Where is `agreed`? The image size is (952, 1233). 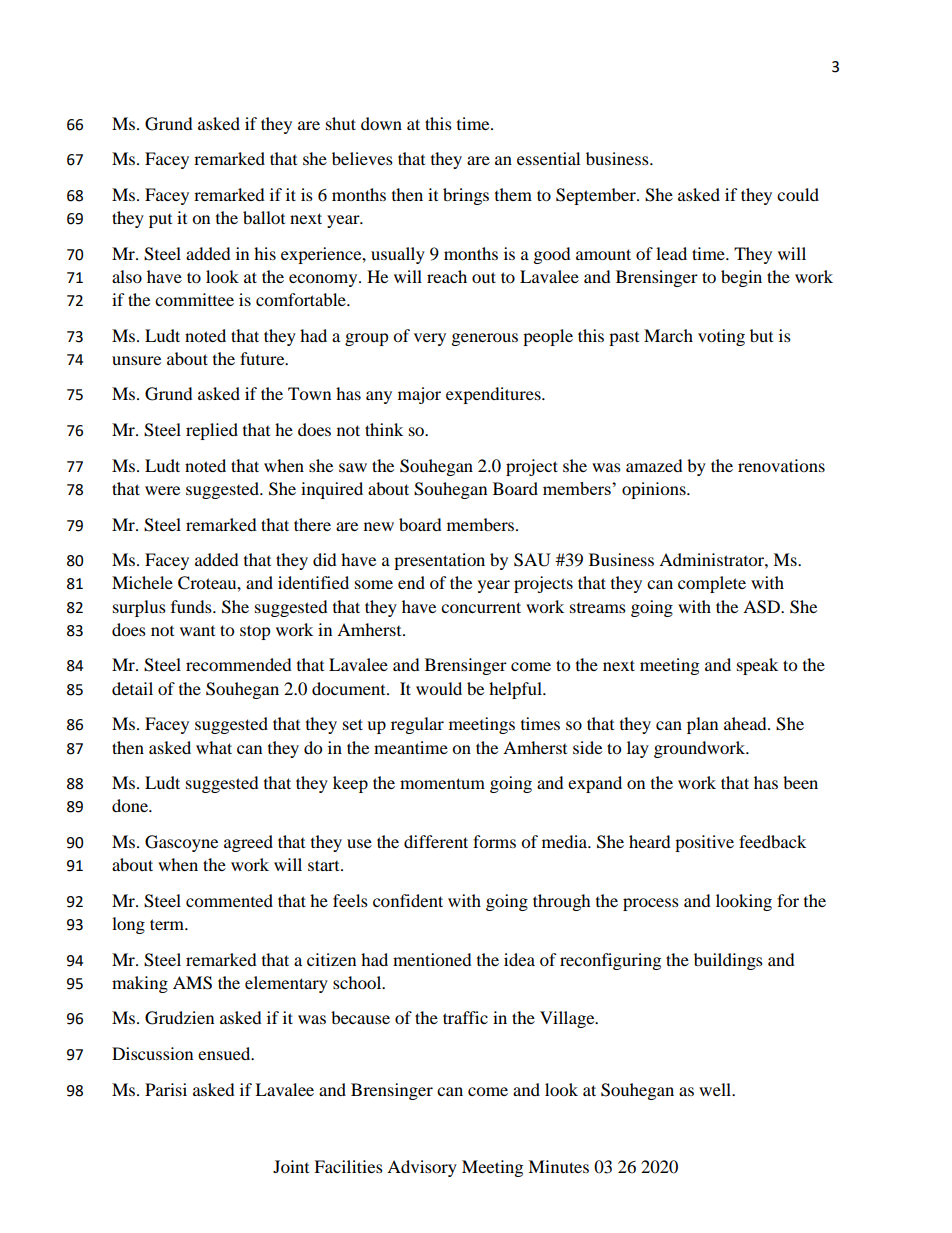
agreed is located at coordinates (248, 843).
